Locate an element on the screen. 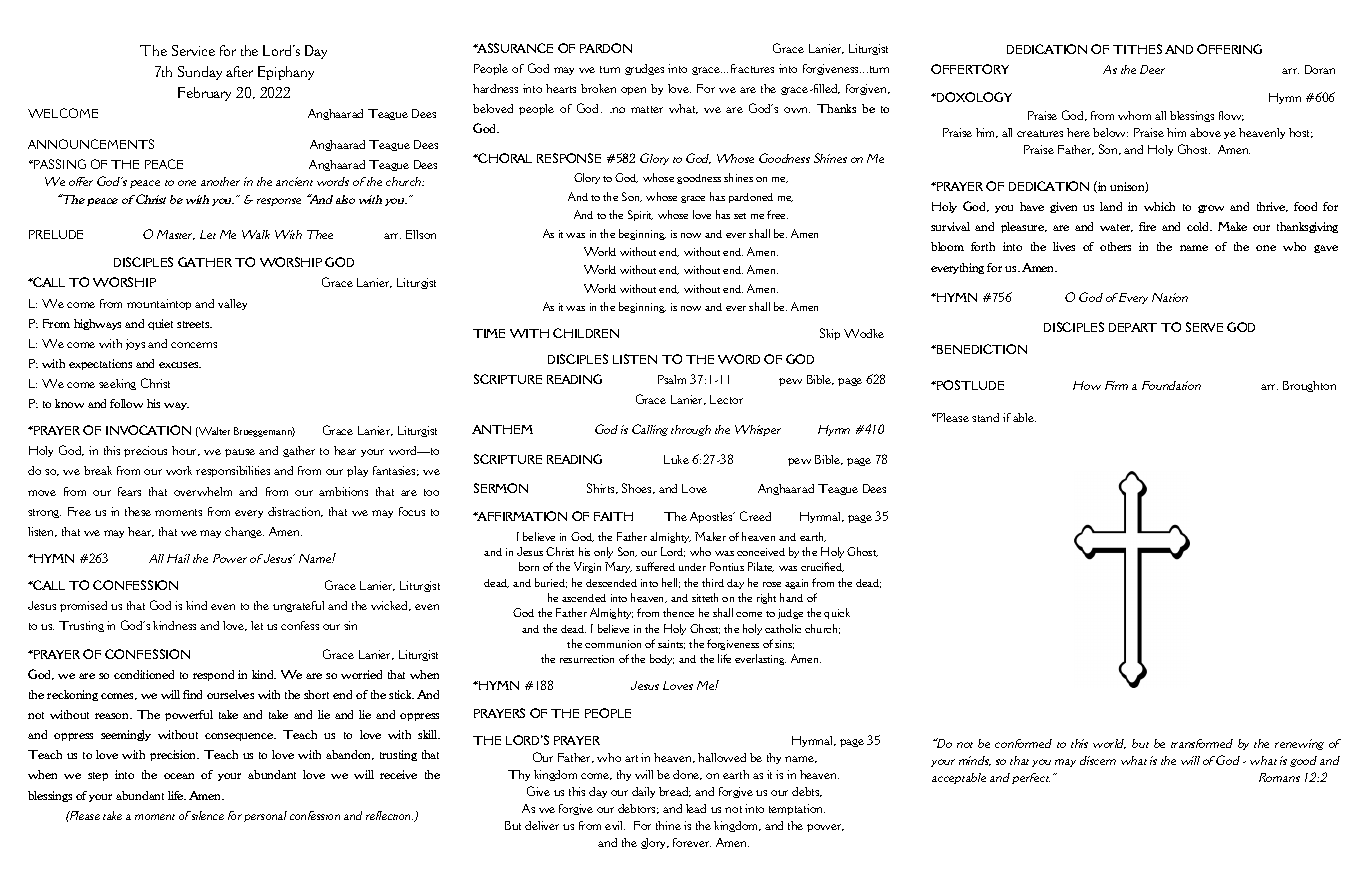  Foundation is located at coordinates (1171, 385).
